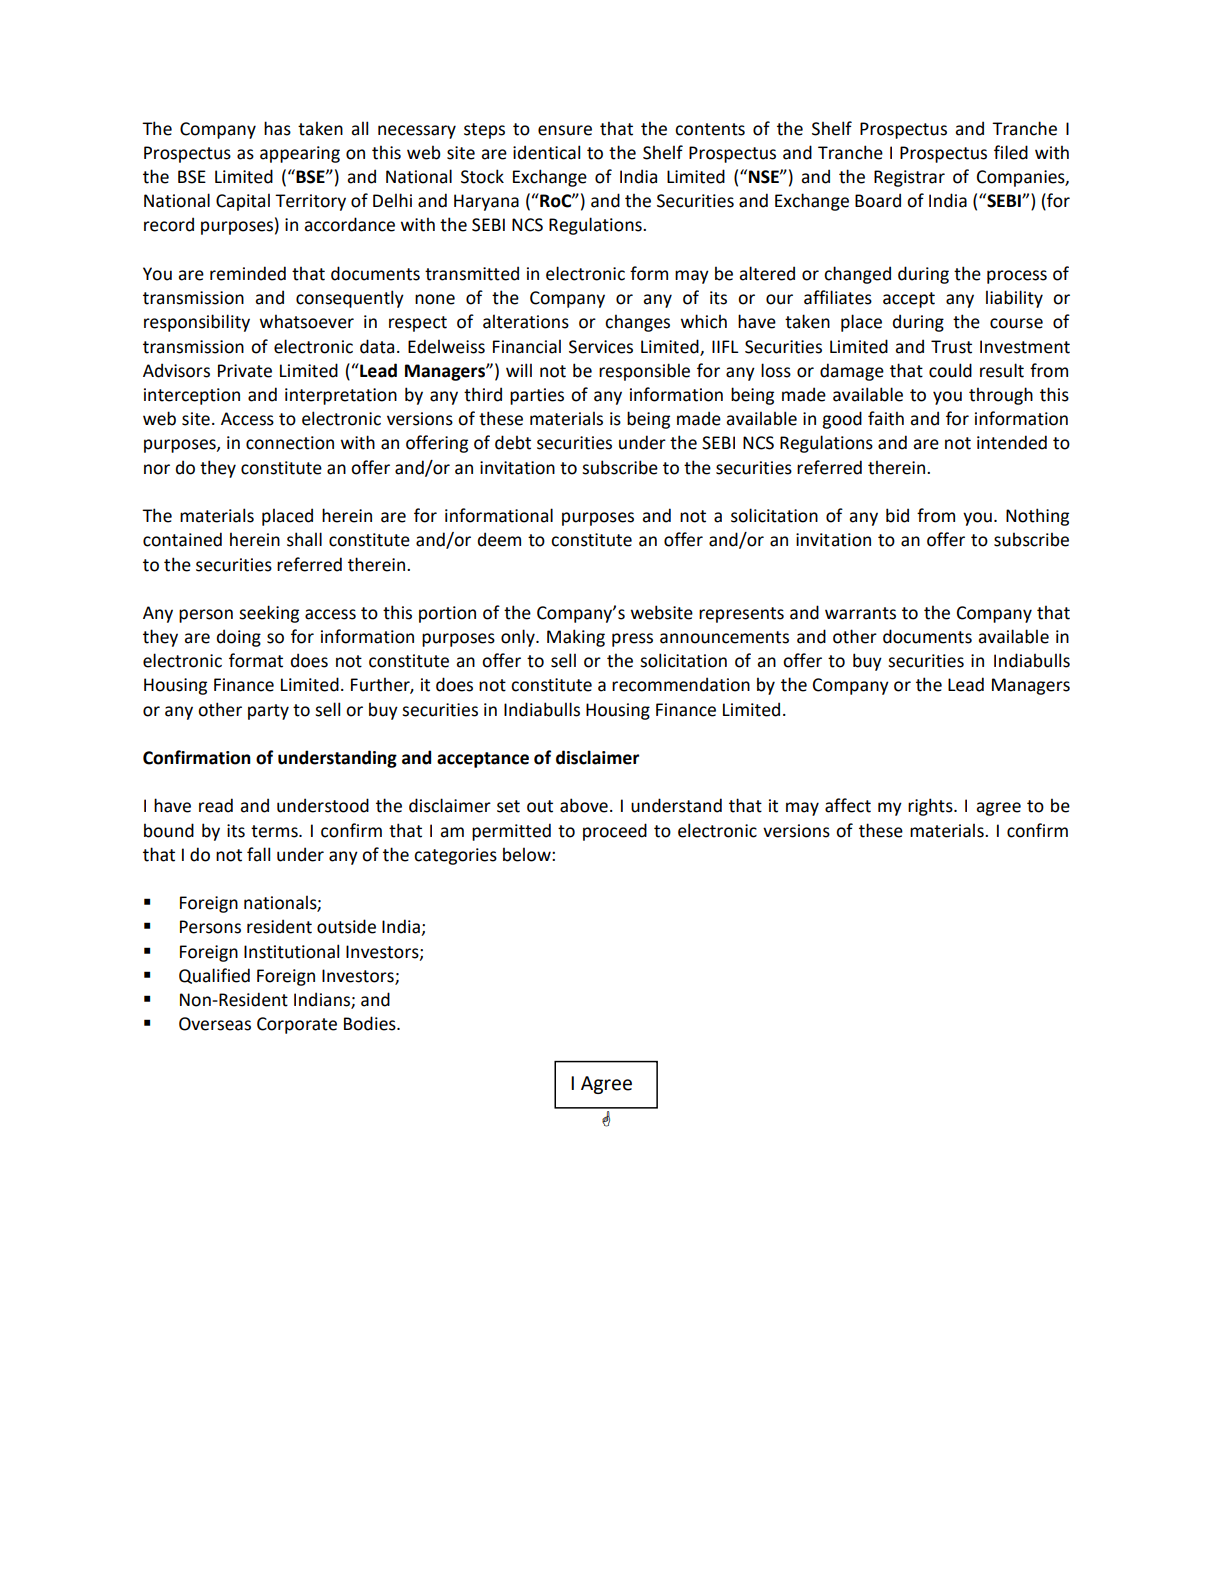  Describe the element at coordinates (576, 638) in the screenshot. I see `Making` at that location.
